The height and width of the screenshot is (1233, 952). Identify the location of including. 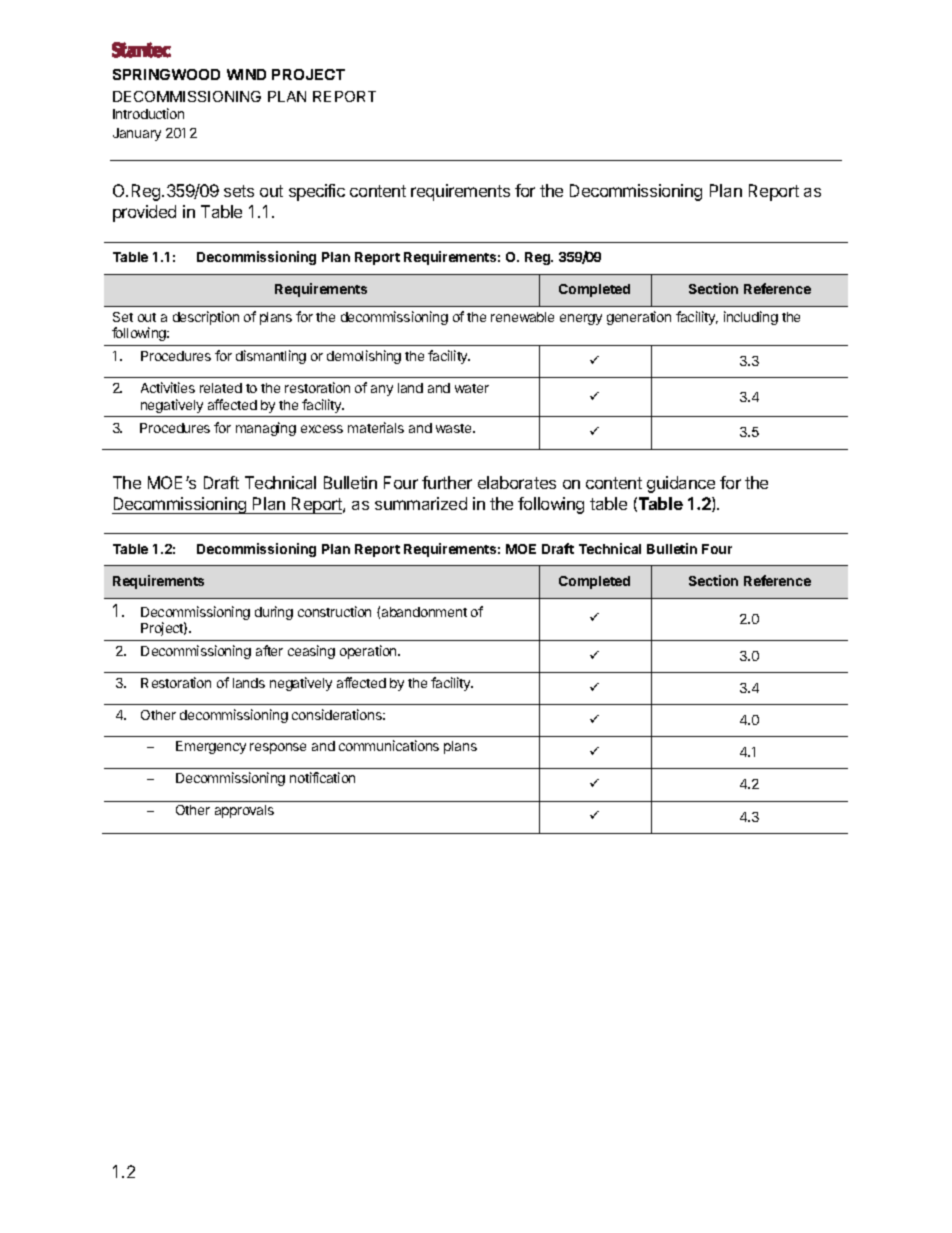
(751, 318).
